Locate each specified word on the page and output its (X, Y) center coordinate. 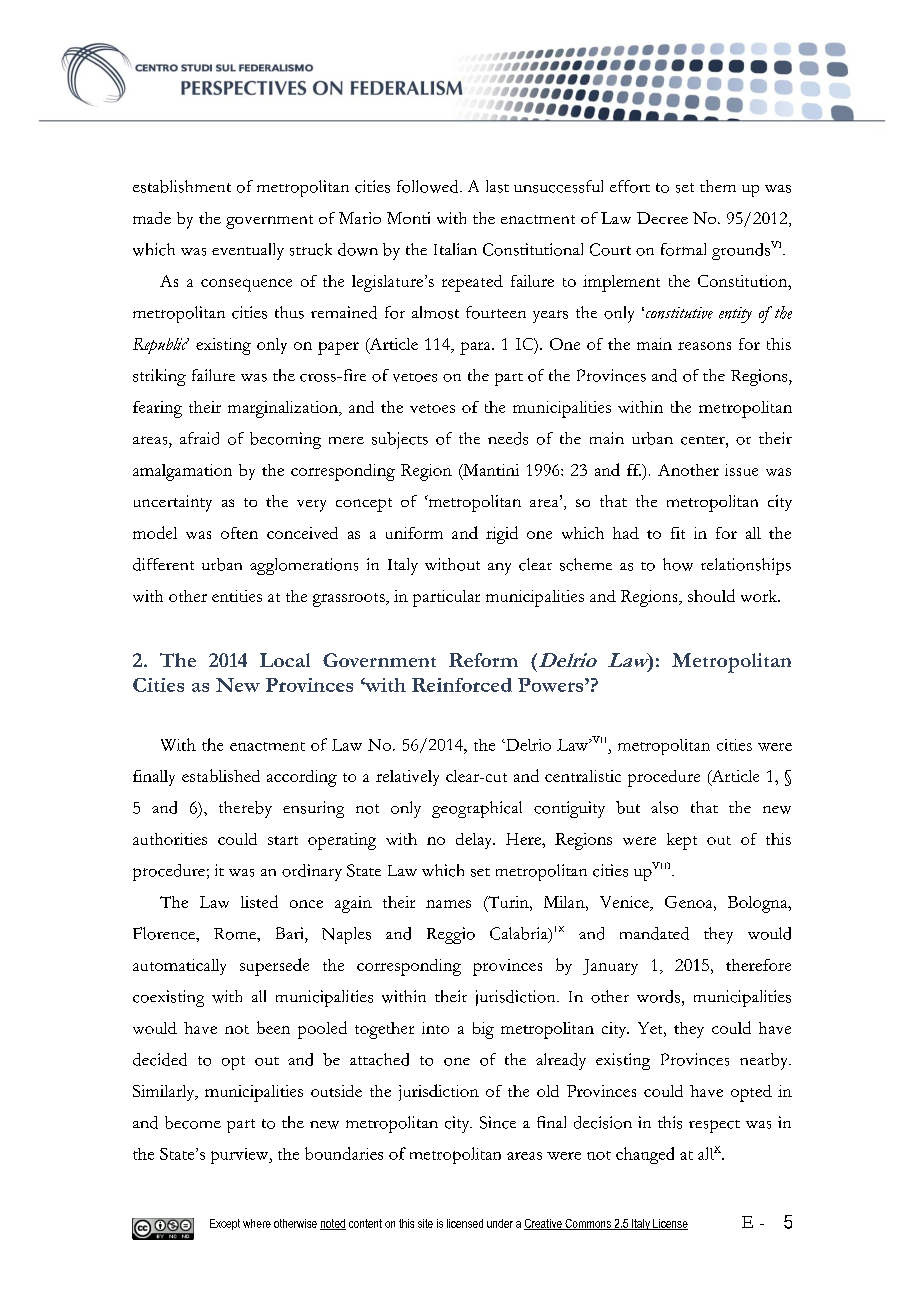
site (425, 1223)
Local (285, 660)
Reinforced (462, 685)
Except (225, 1224)
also (664, 807)
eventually (248, 251)
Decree (662, 218)
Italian (455, 249)
